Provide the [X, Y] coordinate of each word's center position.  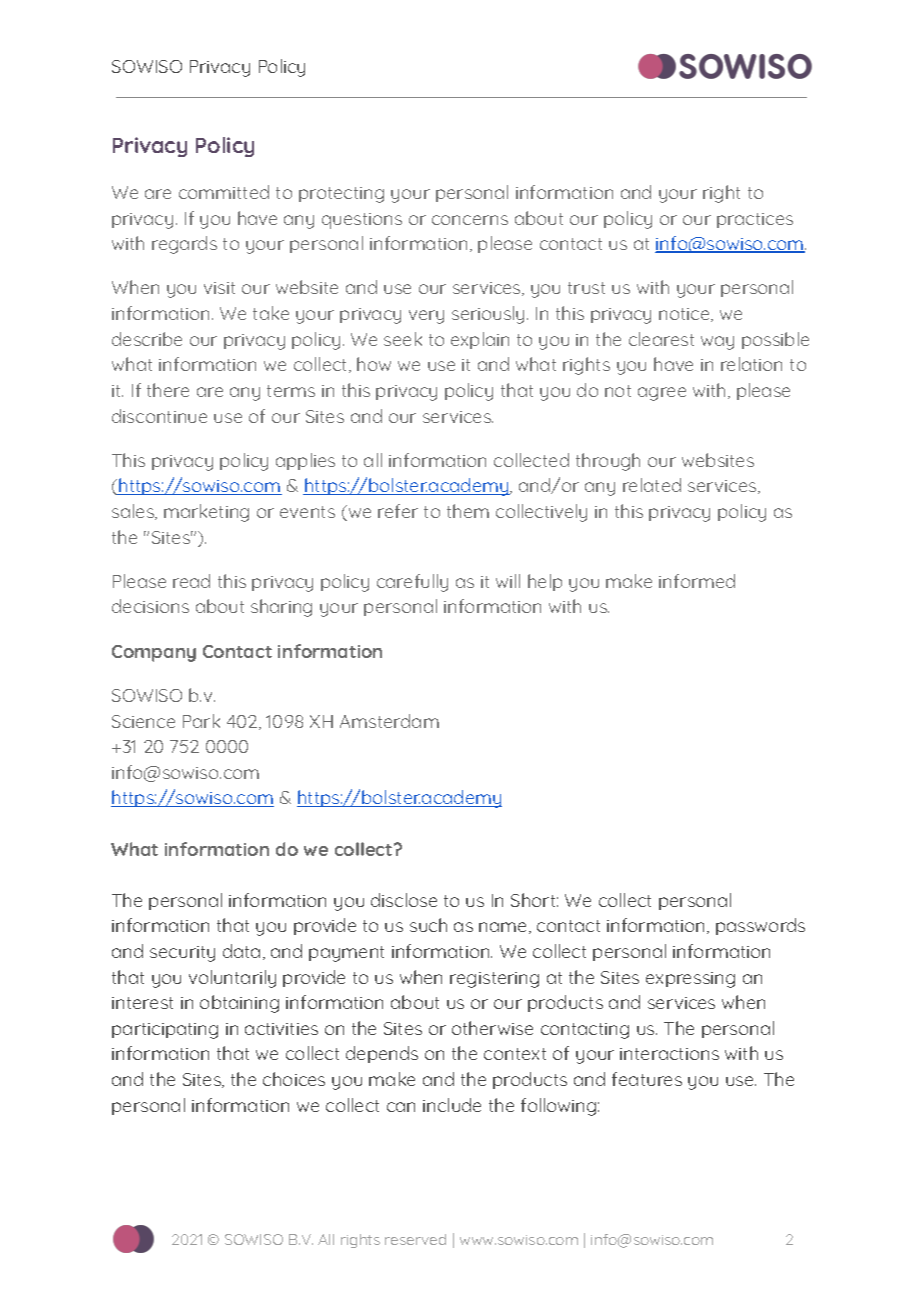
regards [184, 245]
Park [201, 721]
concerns [470, 220]
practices [755, 220]
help [545, 582]
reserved [415, 1239]
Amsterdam [389, 721]
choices [294, 1079]
